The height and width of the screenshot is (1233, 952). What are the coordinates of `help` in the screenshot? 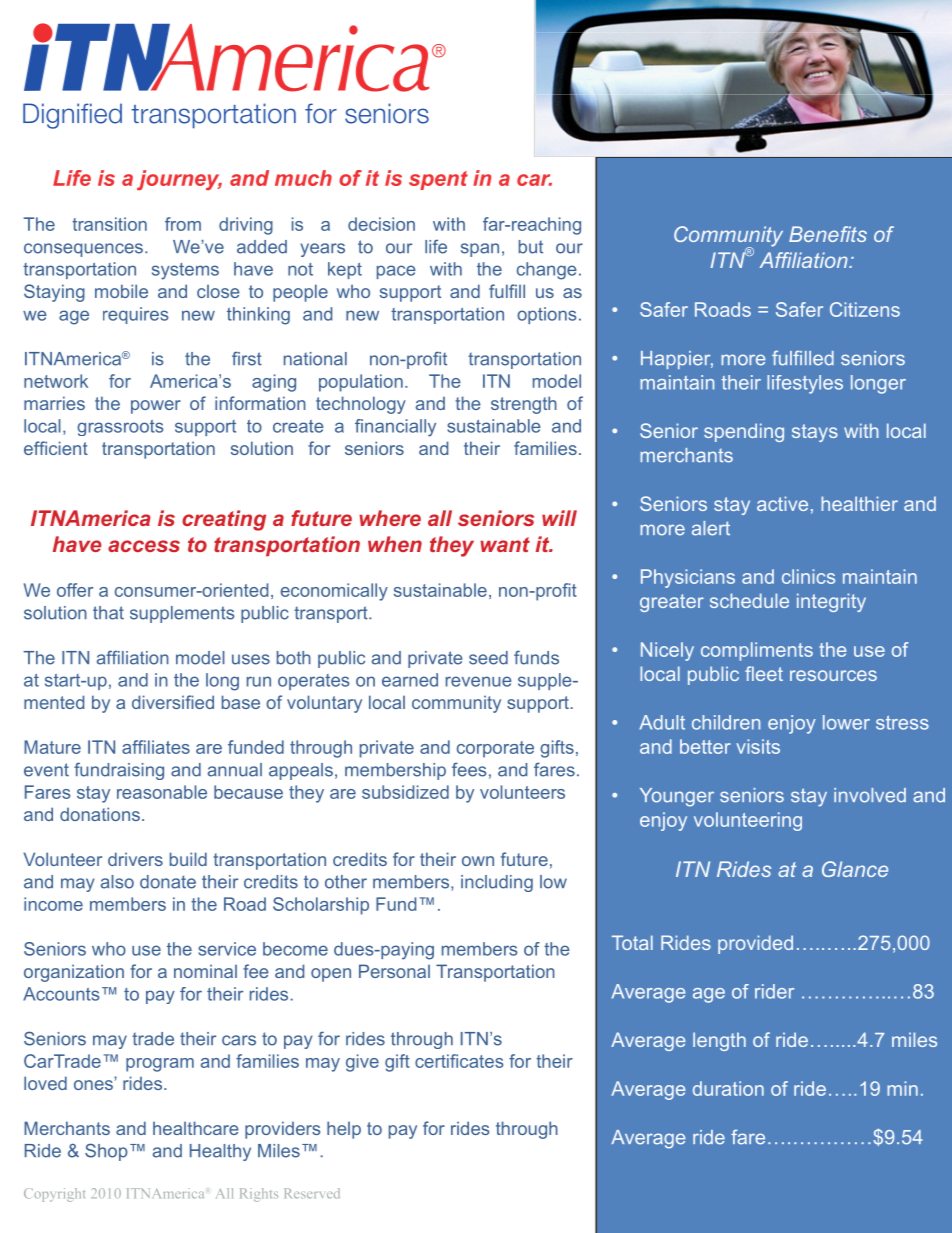 It's located at (344, 1130).
